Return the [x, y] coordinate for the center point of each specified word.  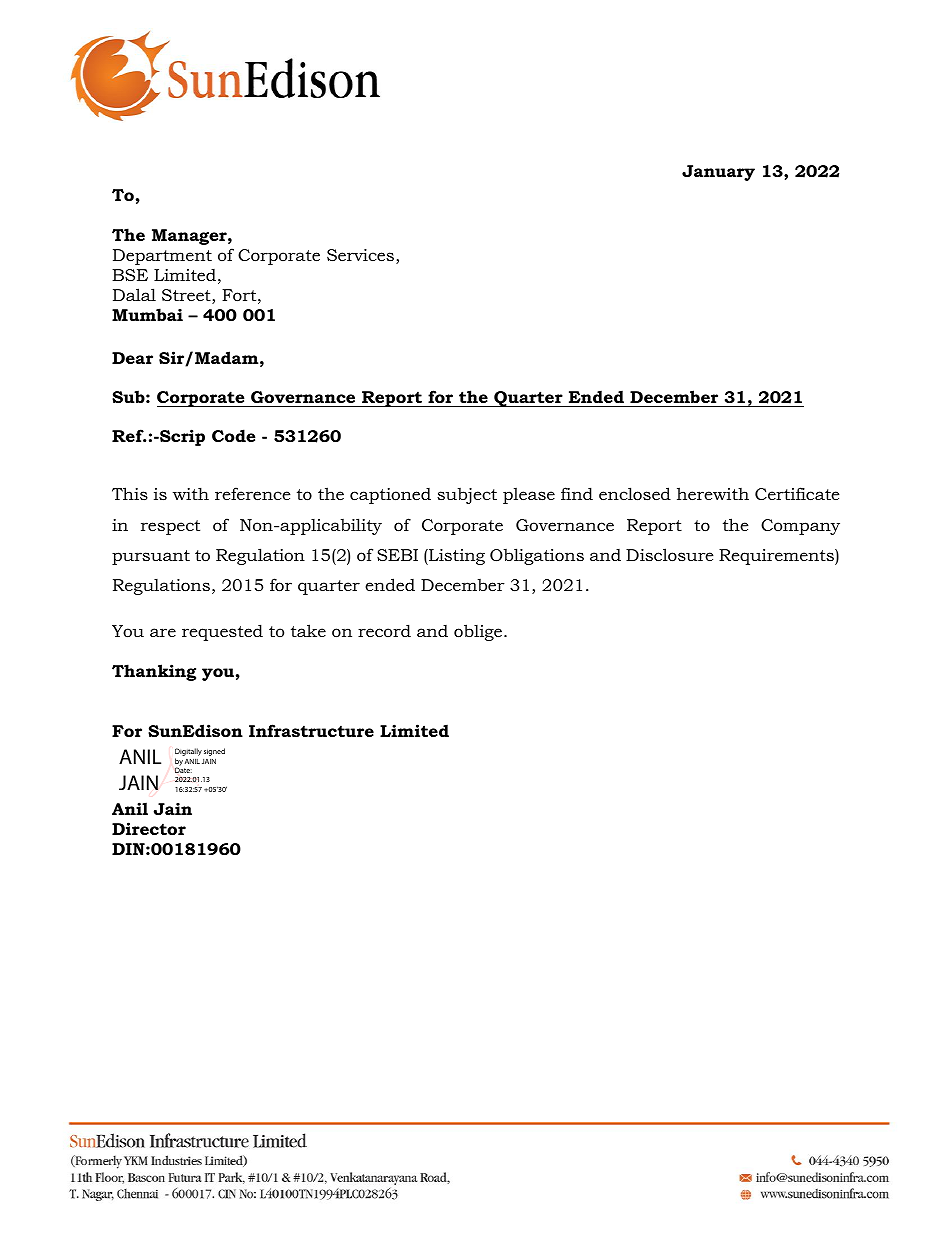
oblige [478, 632]
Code [233, 435]
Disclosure [670, 554]
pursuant [151, 557]
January [718, 173]
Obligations [537, 556]
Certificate [797, 493]
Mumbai [147, 314]
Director [149, 828]
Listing [456, 557]
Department [162, 257]
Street [187, 296]
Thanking [154, 672]
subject [467, 496]
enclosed [635, 493]
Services [362, 256]
